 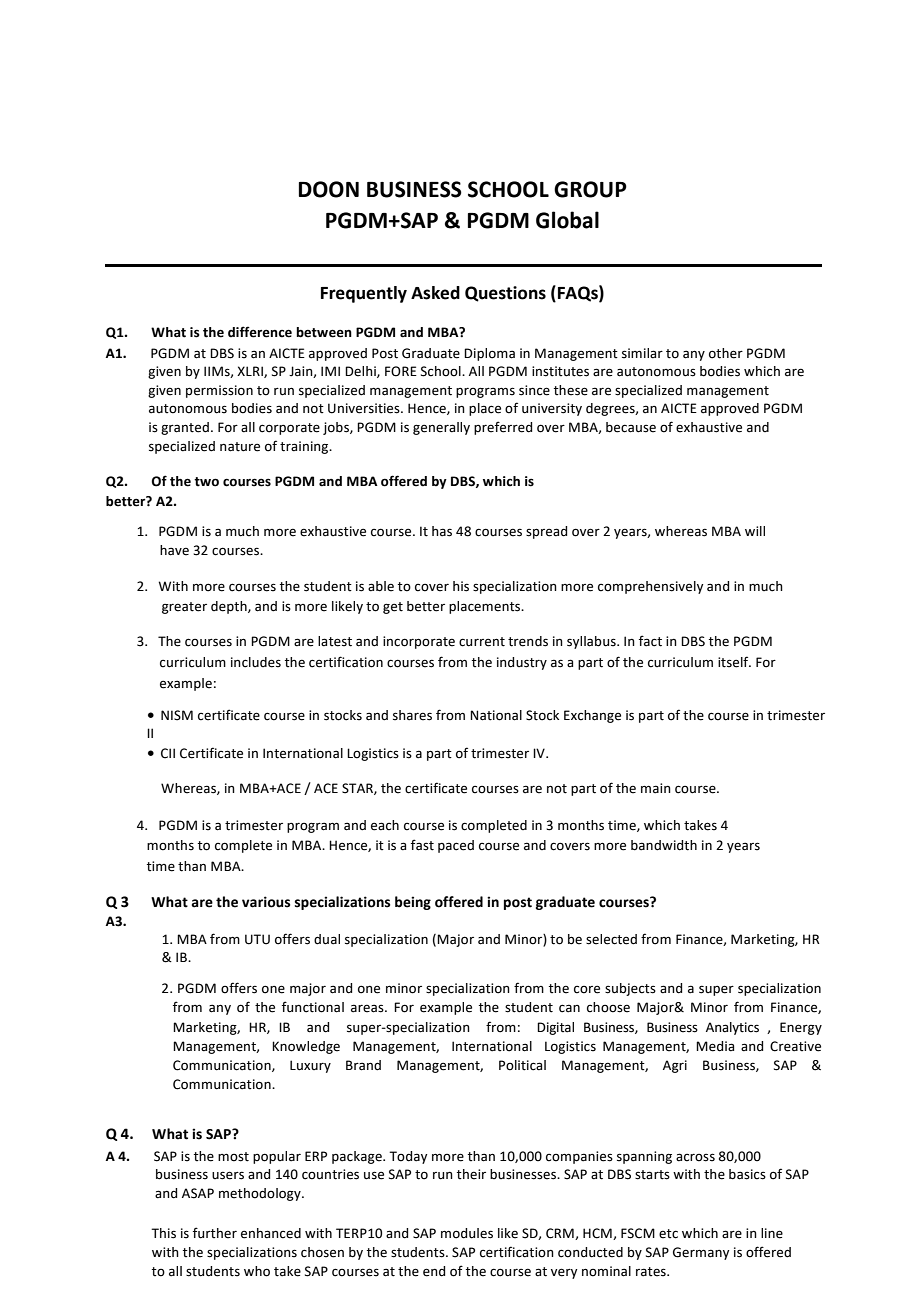 What do you see at coordinates (215, 1233) in the image?
I see `further` at bounding box center [215, 1233].
